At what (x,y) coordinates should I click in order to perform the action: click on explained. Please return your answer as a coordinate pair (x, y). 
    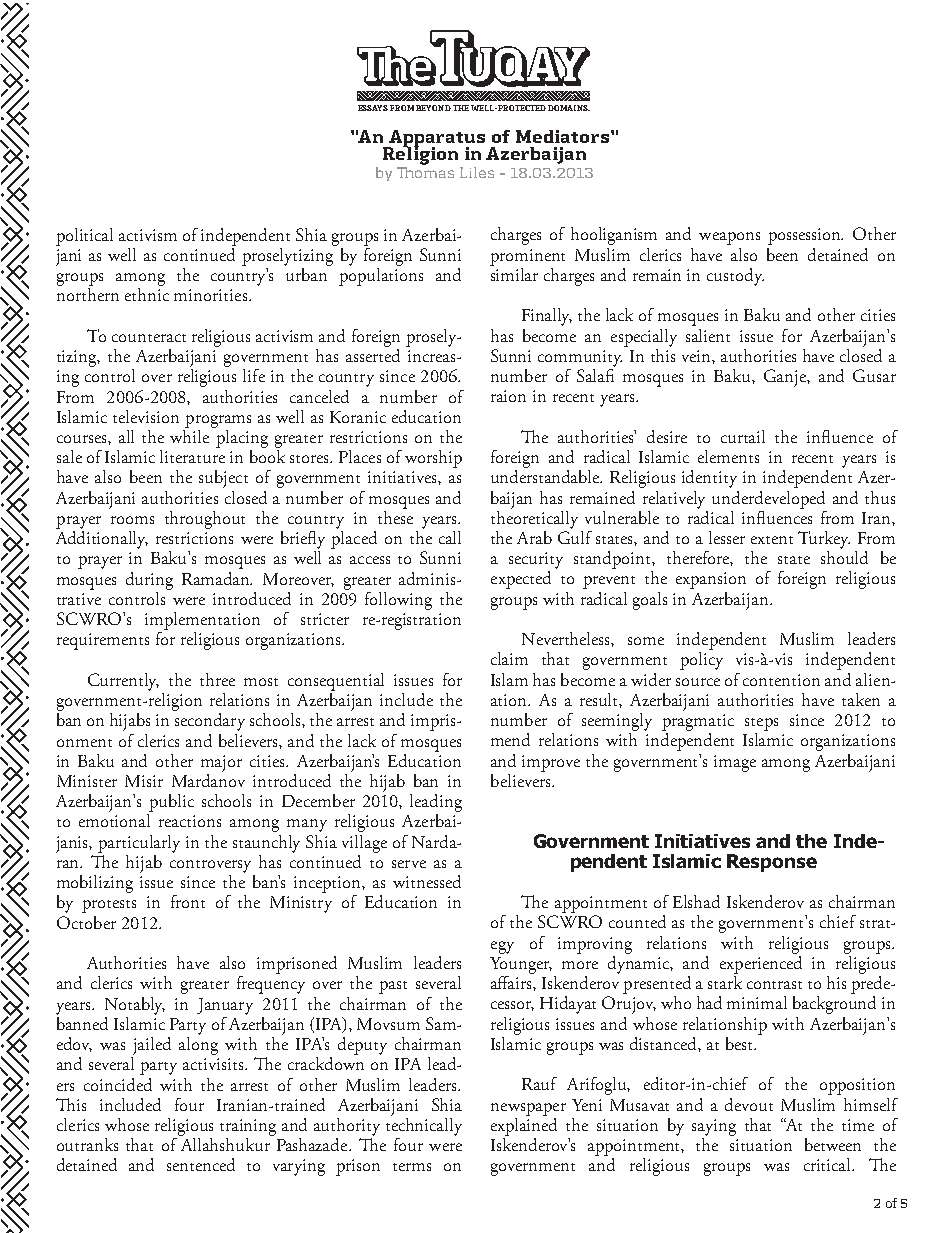
    Looking at the image, I should click on (524, 1125).
